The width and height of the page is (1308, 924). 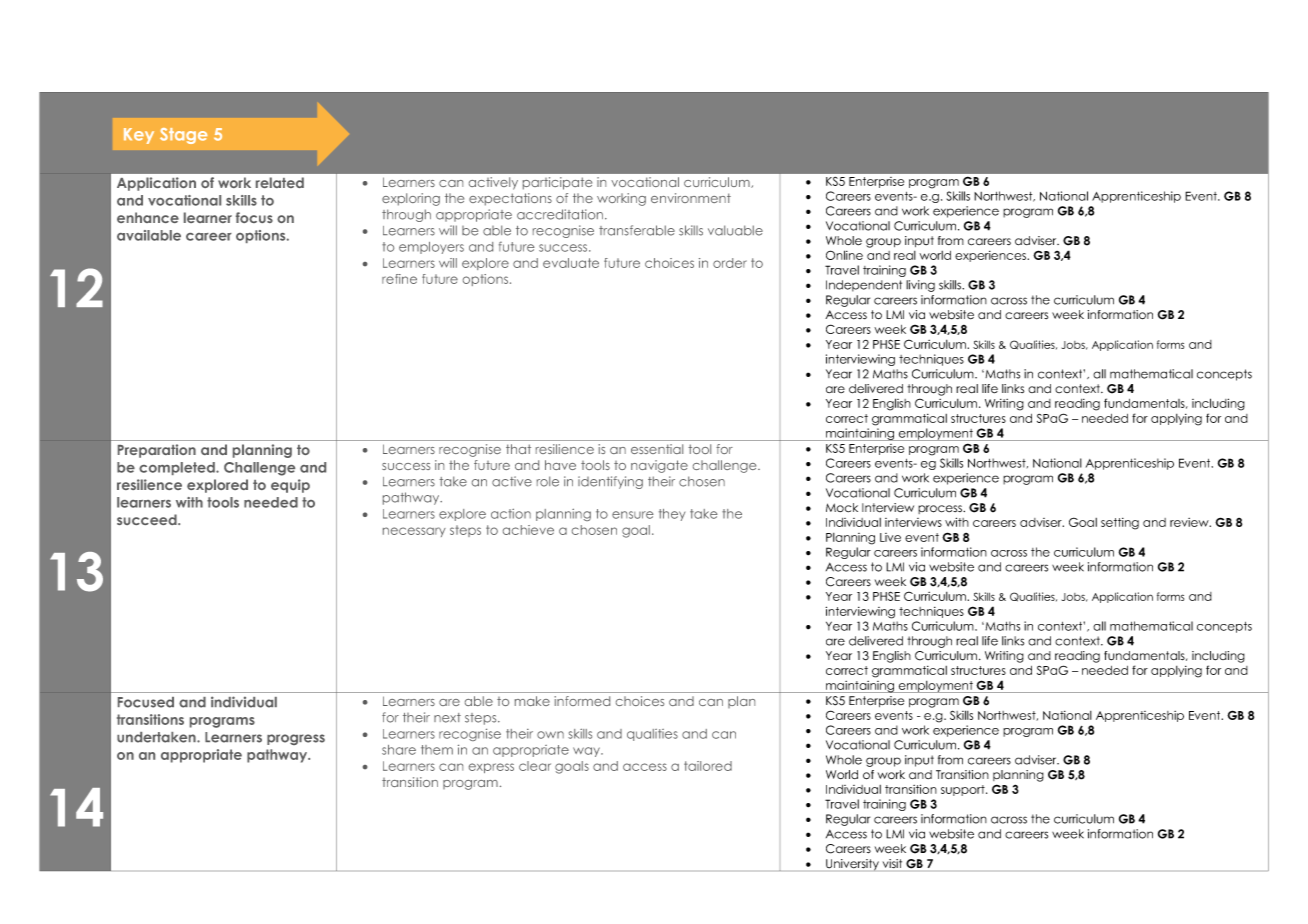 What do you see at coordinates (852, 865) in the page?
I see `University` at bounding box center [852, 865].
